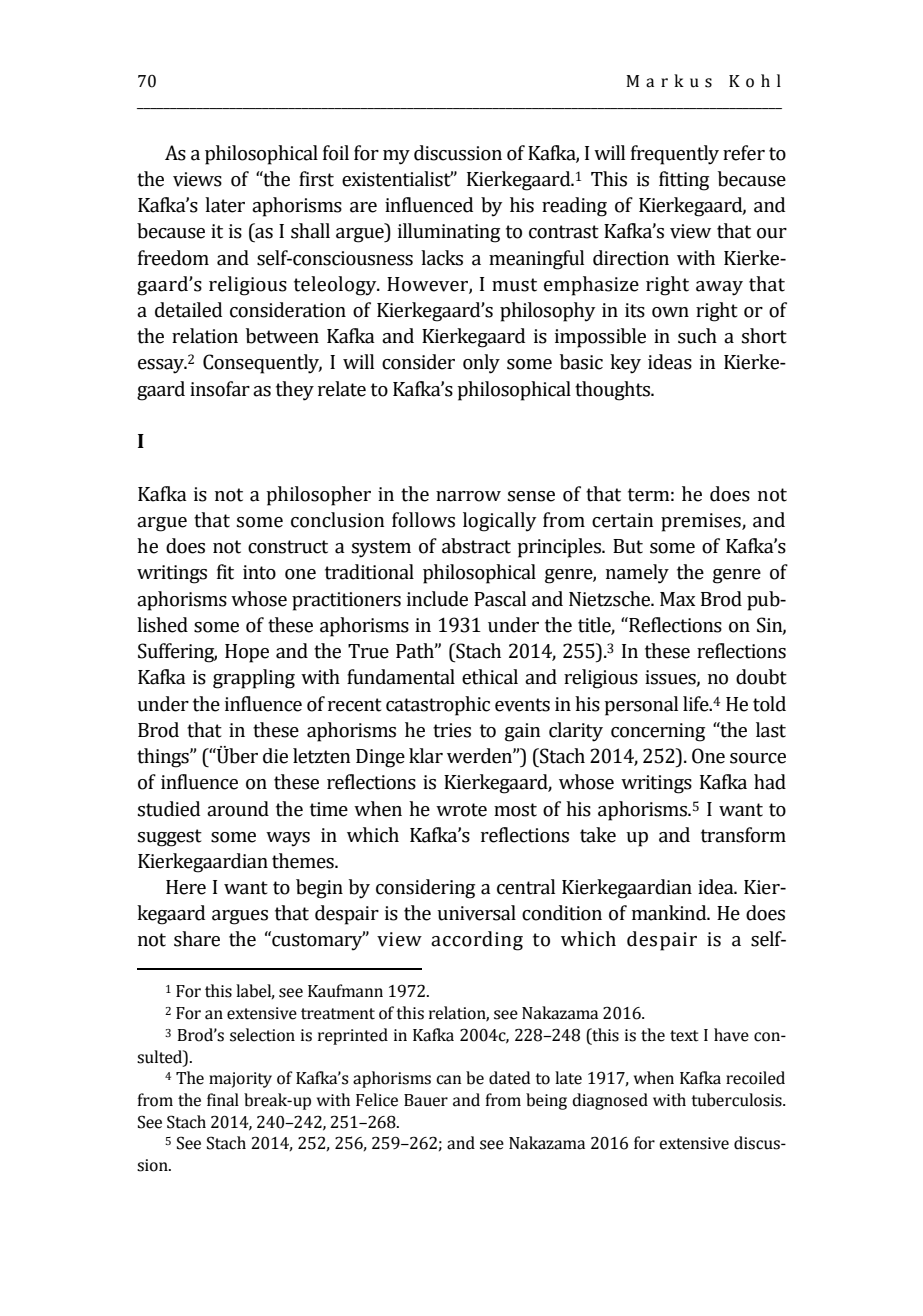 This page has width=923, height=1316. Describe the element at coordinates (316, 179) in the page. I see `first` at that location.
